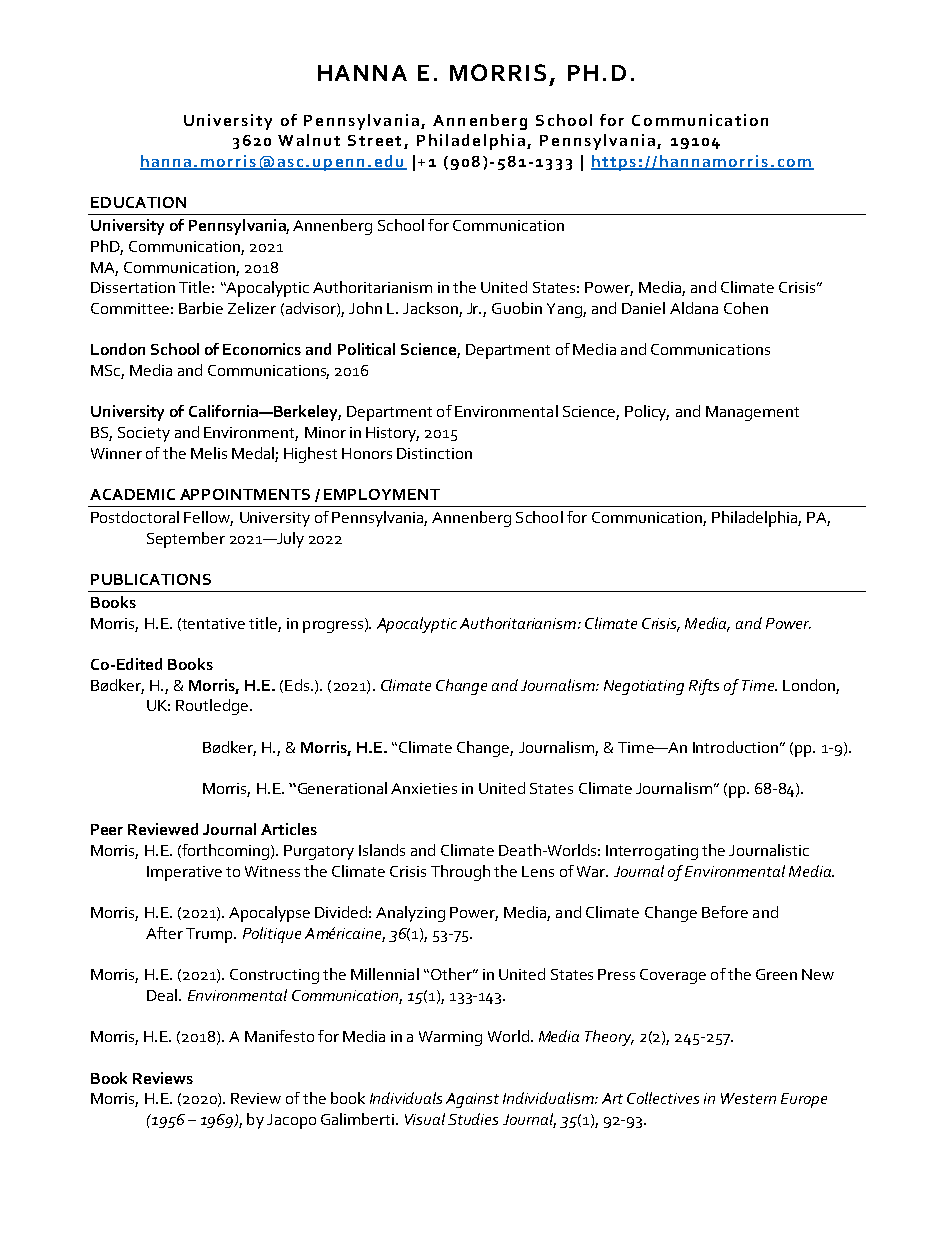  Describe the element at coordinates (746, 308) in the screenshot. I see `Cohen` at that location.
